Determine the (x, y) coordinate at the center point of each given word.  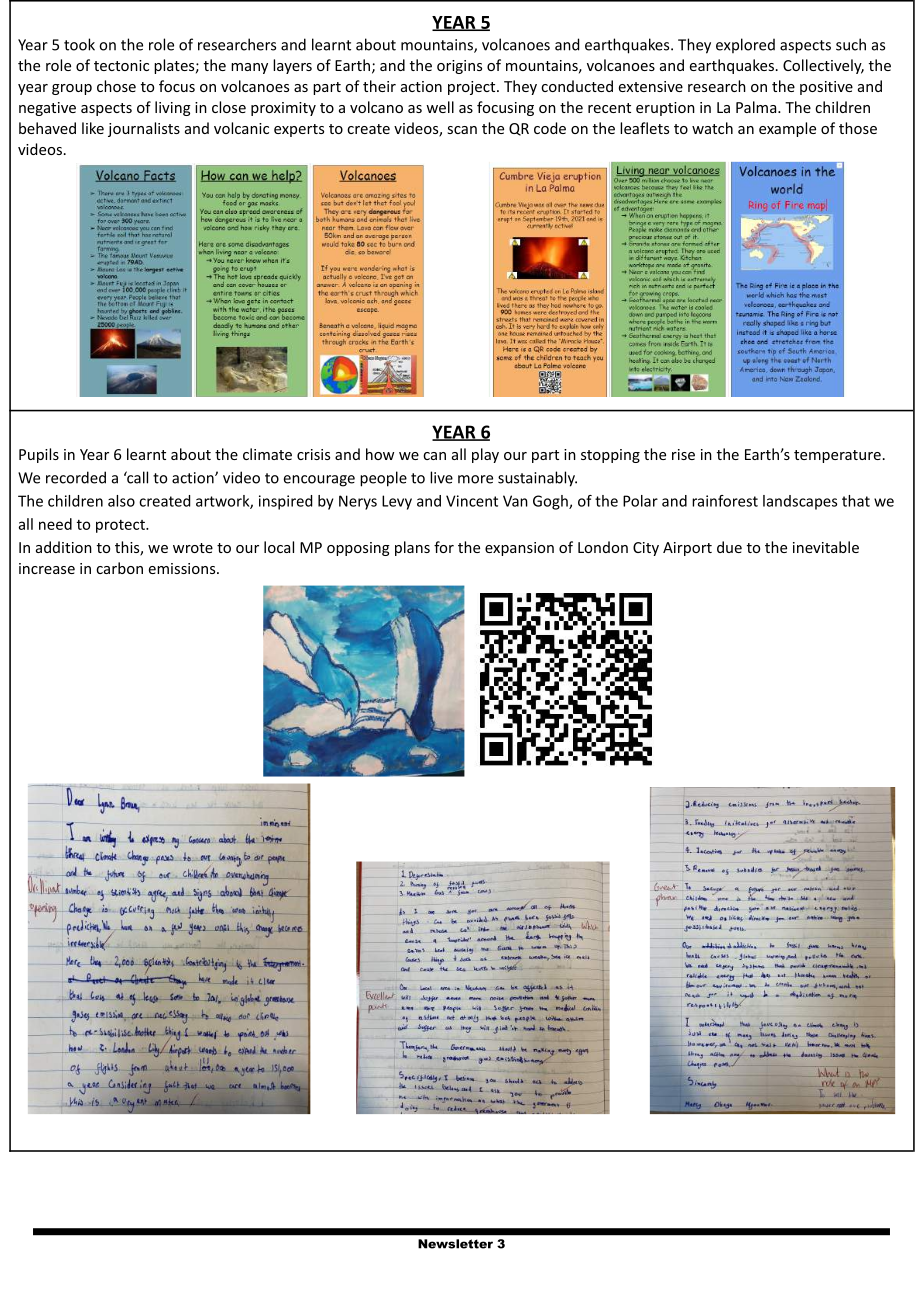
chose (116, 86)
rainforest (725, 501)
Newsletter (455, 1244)
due (729, 547)
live (441, 477)
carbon (119, 568)
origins (459, 67)
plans (412, 548)
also (121, 501)
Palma (757, 107)
